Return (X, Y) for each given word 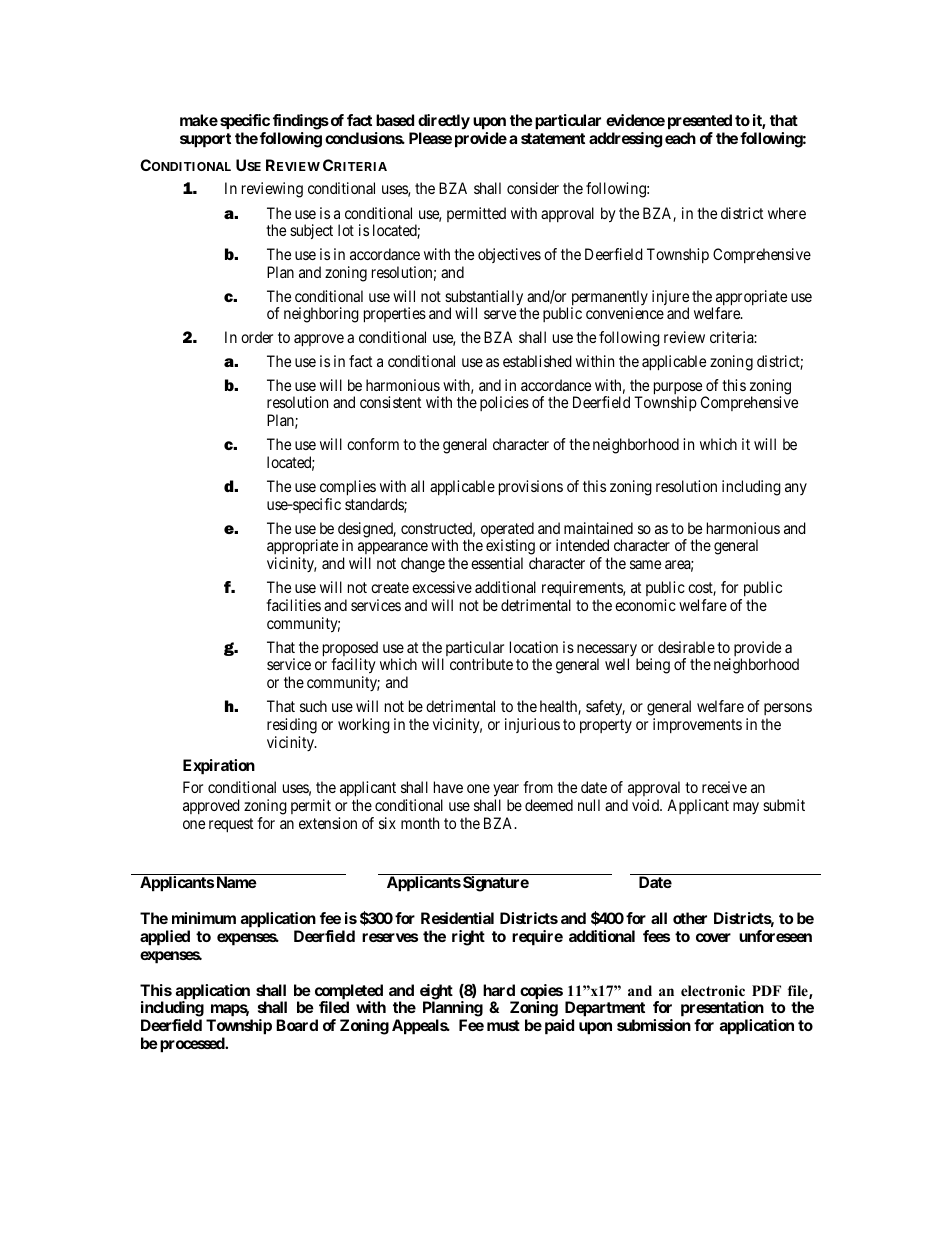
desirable (686, 647)
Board (297, 1025)
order (257, 337)
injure (670, 299)
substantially (485, 299)
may (746, 808)
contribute (481, 664)
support (205, 140)
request (231, 825)
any (796, 489)
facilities (293, 605)
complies (348, 488)
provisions (531, 488)
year (506, 790)
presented (700, 122)
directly (444, 122)
